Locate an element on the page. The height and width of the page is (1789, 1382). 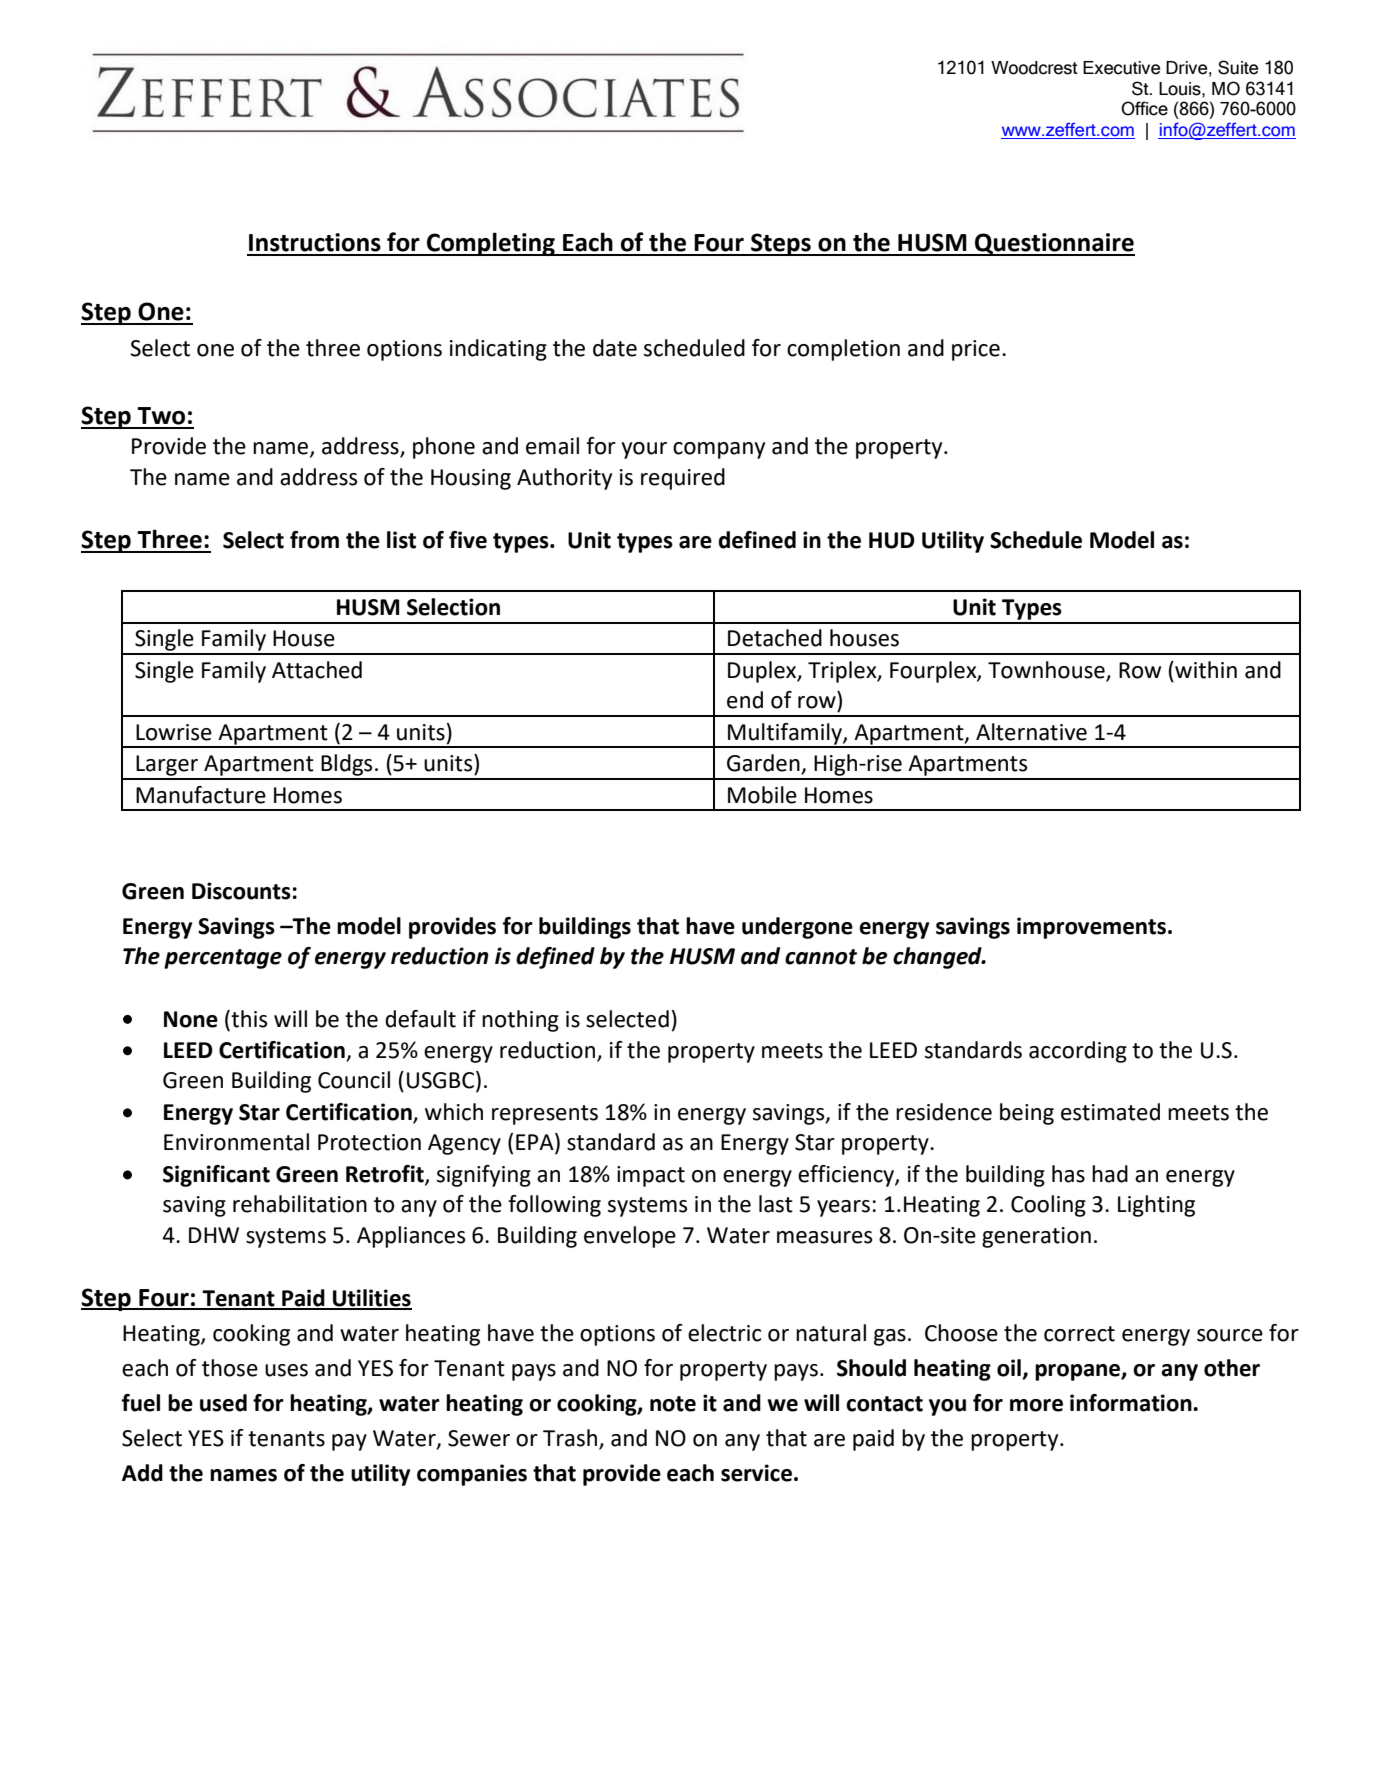
price is located at coordinates (976, 350).
